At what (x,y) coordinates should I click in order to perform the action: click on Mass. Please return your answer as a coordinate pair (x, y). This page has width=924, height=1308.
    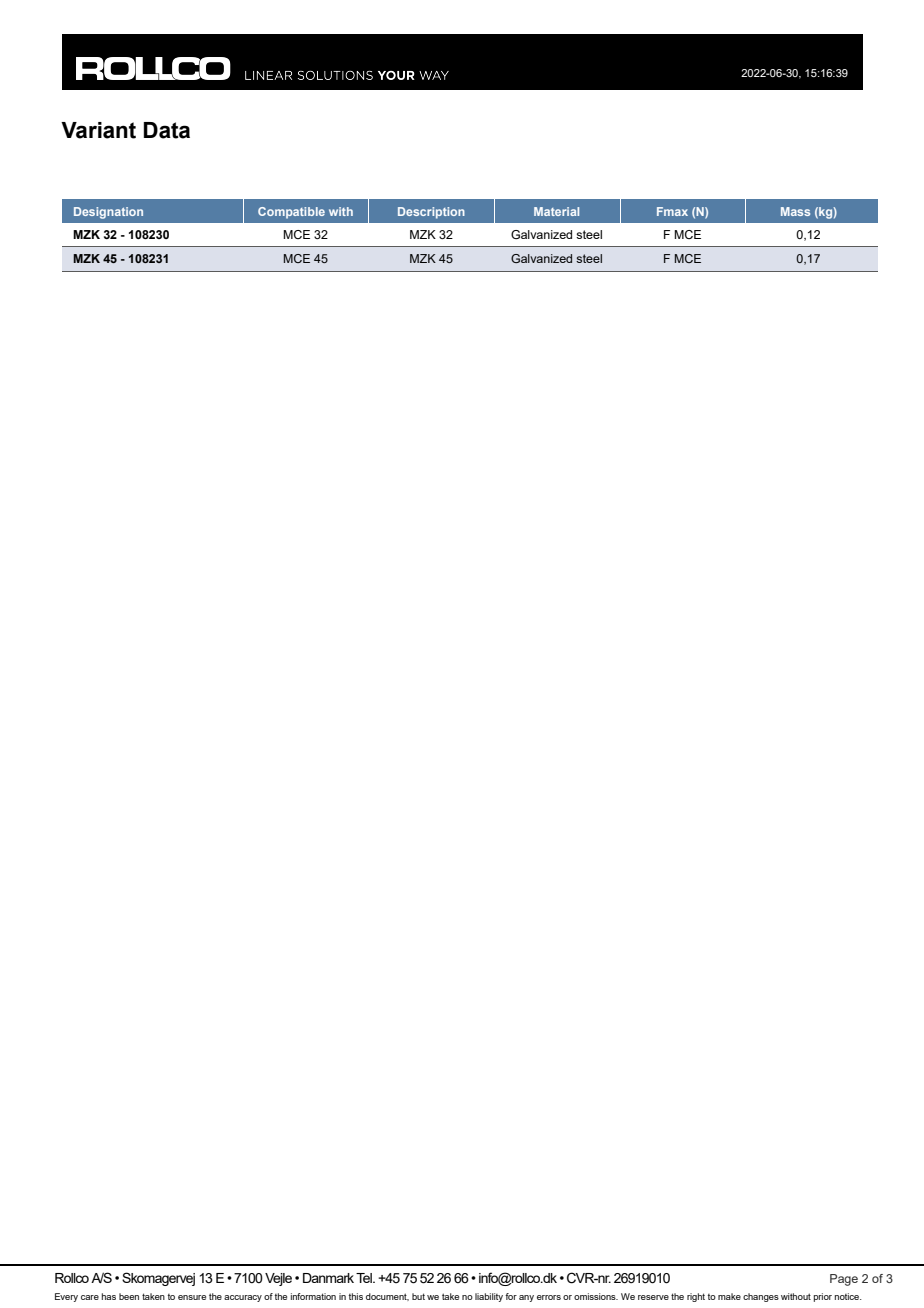
    Looking at the image, I should click on (795, 211).
